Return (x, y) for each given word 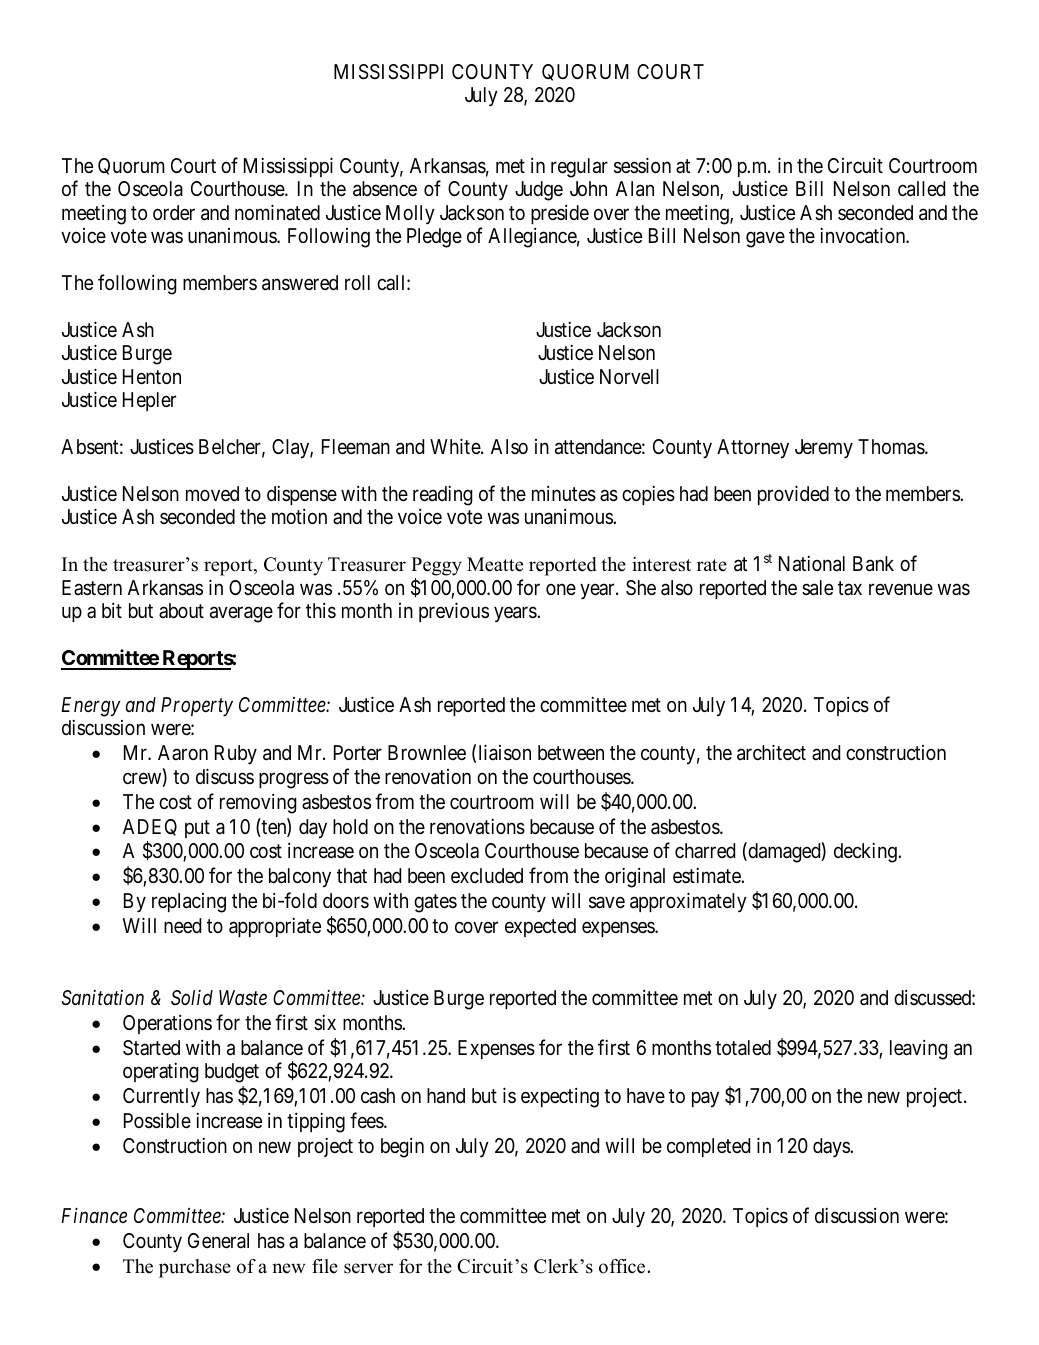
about (181, 610)
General (218, 1241)
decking (866, 853)
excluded (487, 875)
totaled (743, 1048)
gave (765, 240)
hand (446, 1096)
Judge (539, 191)
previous (454, 612)
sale (817, 588)
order (174, 212)
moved (212, 493)
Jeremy (824, 449)
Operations (167, 1024)
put (197, 829)
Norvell (629, 376)
